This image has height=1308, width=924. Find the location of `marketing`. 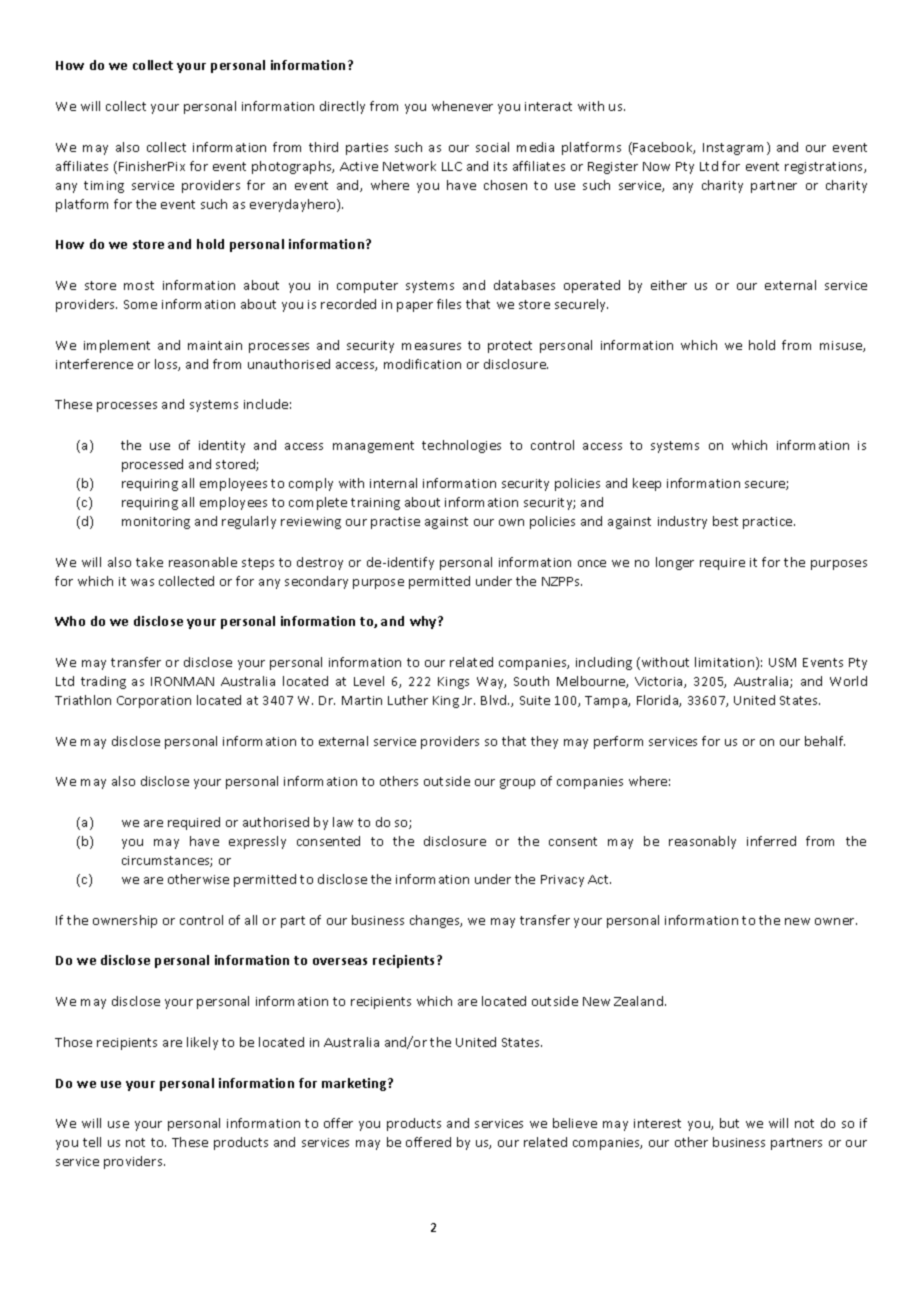

marketing is located at coordinates (355, 1084).
